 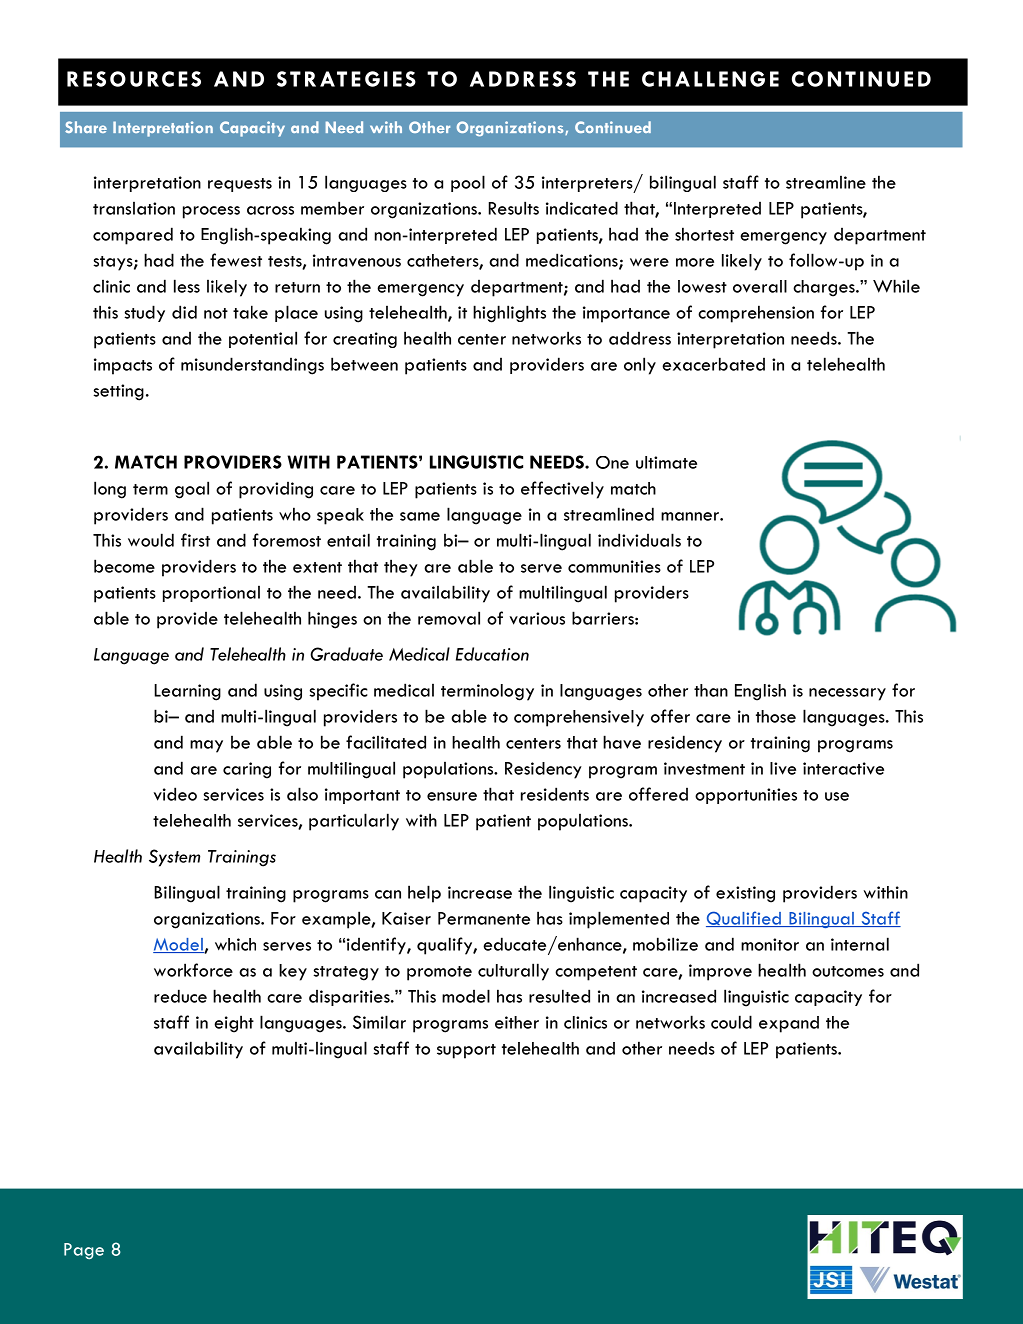 What do you see at coordinates (466, 1051) in the document?
I see `support` at bounding box center [466, 1051].
